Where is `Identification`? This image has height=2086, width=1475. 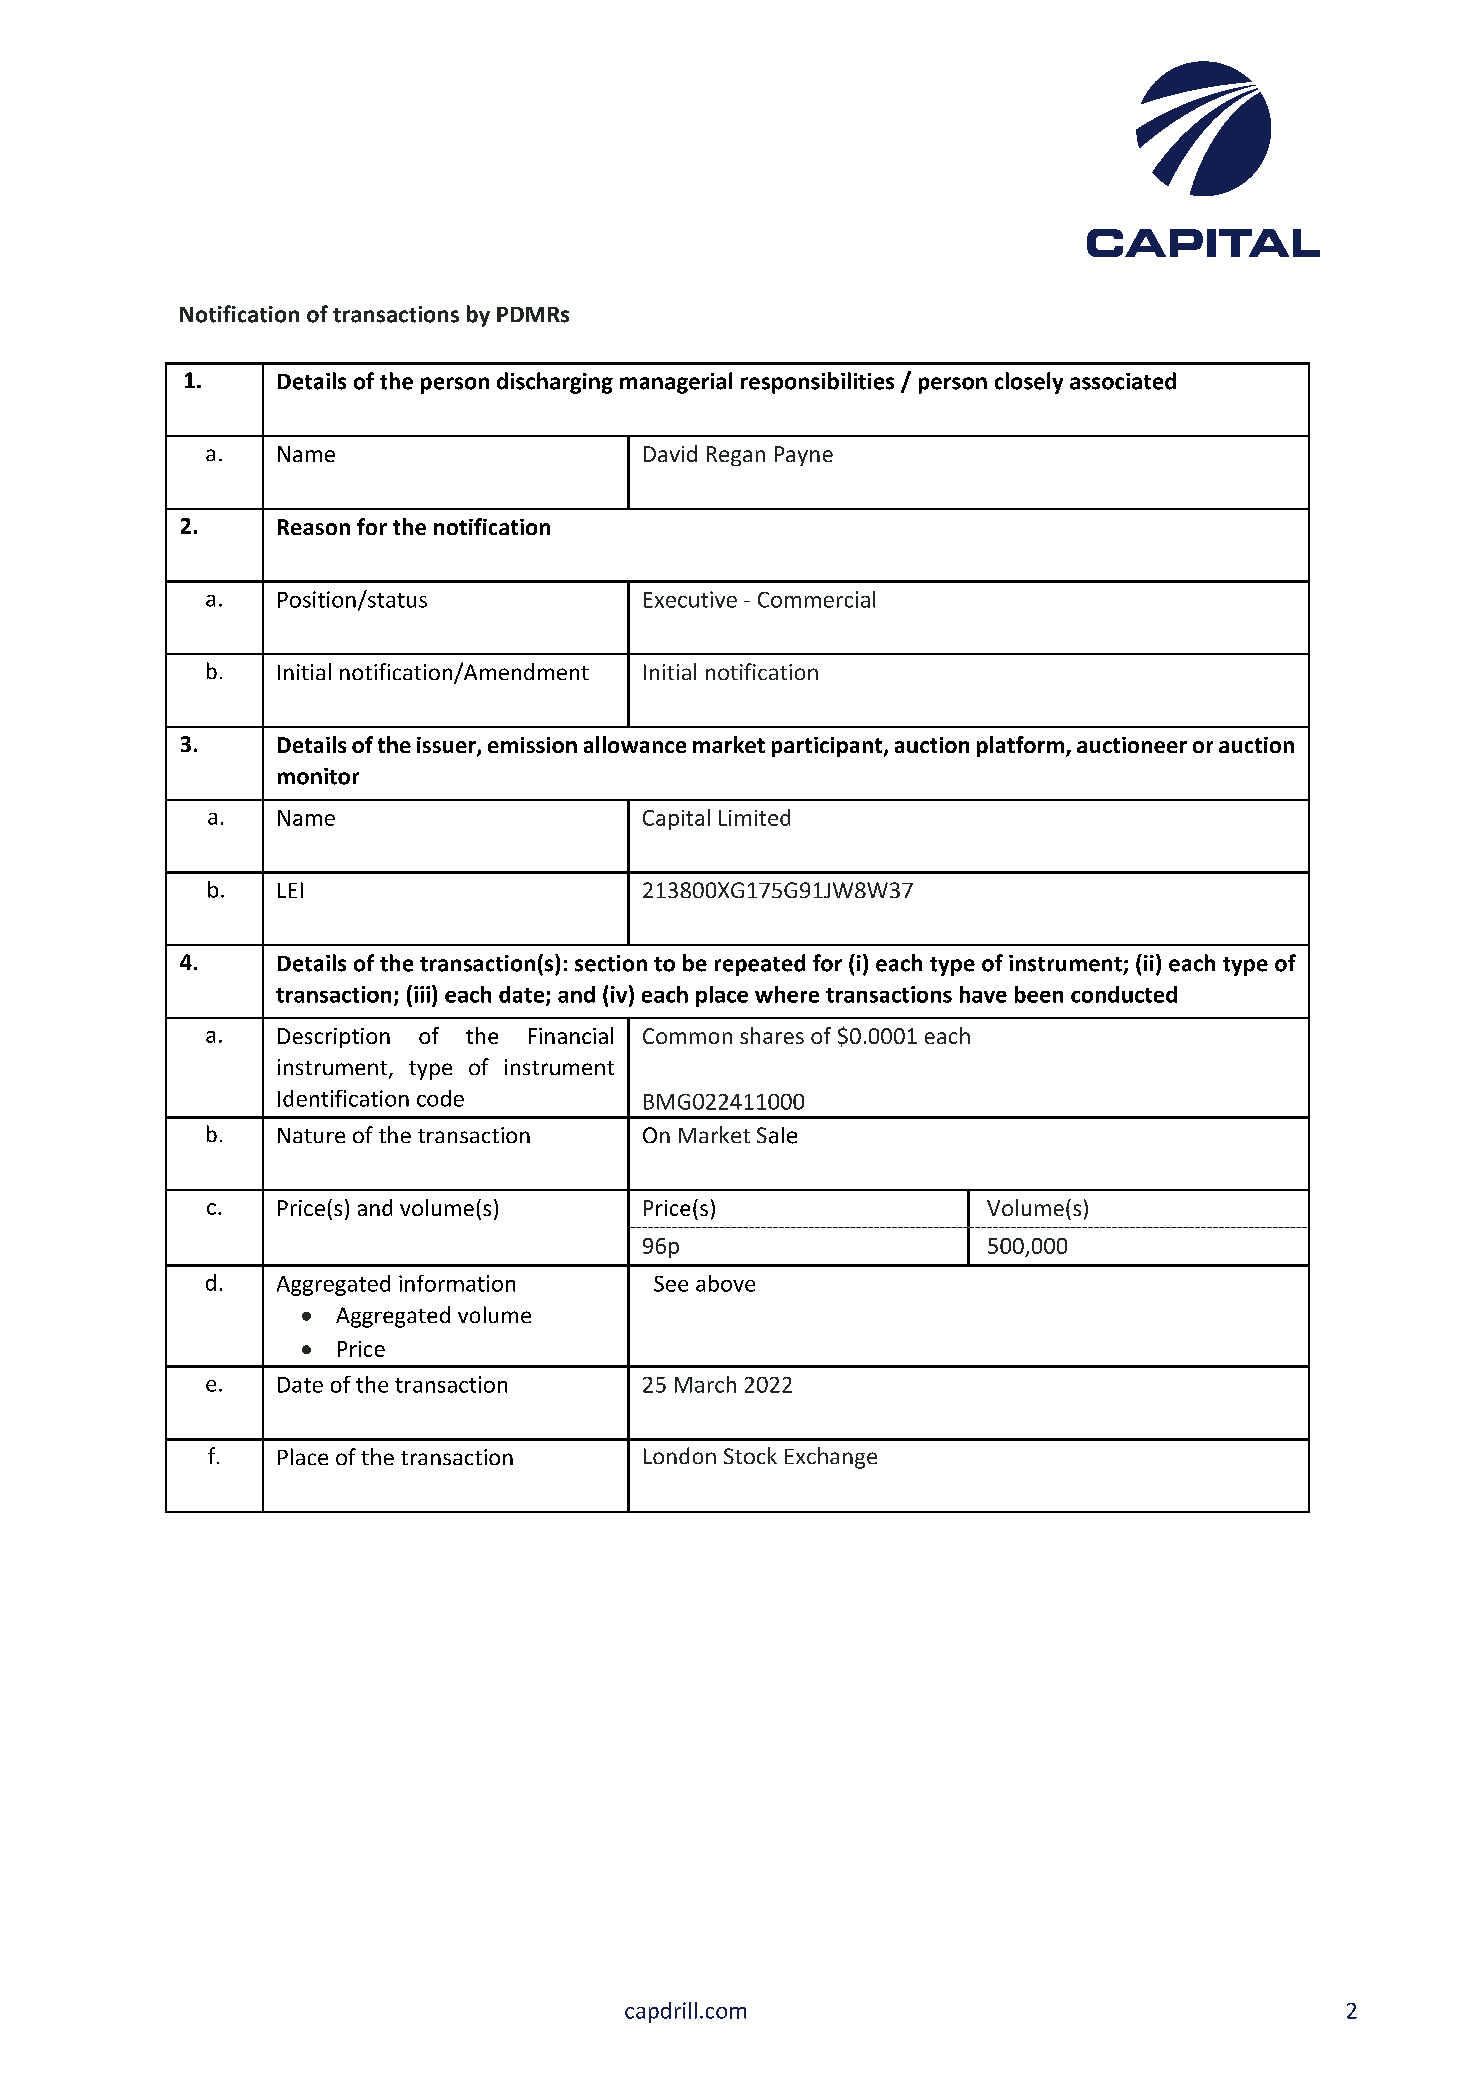
Identification is located at coordinates (343, 1098).
